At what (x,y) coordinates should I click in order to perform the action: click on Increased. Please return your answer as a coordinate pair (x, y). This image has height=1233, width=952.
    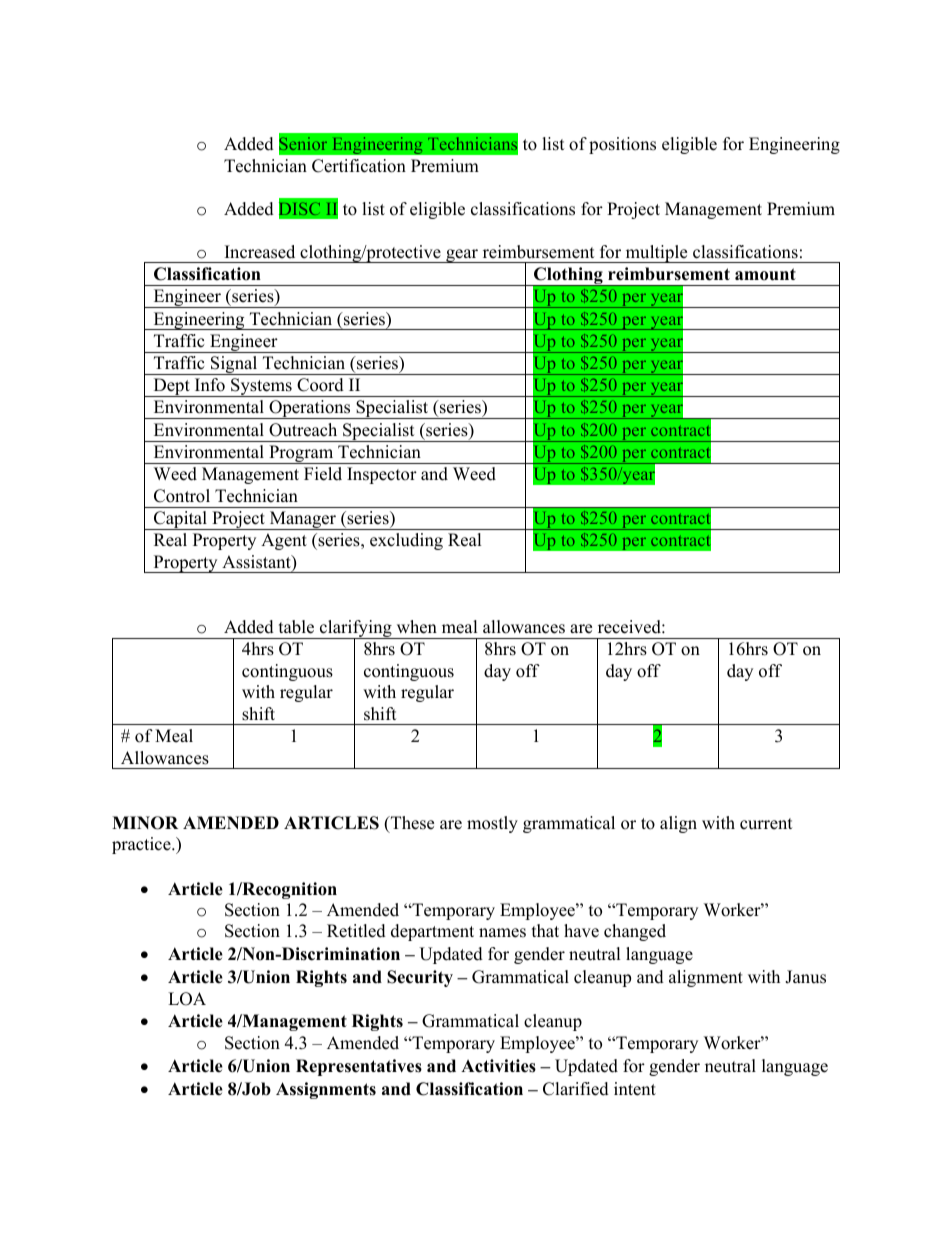
    Looking at the image, I should click on (260, 252).
